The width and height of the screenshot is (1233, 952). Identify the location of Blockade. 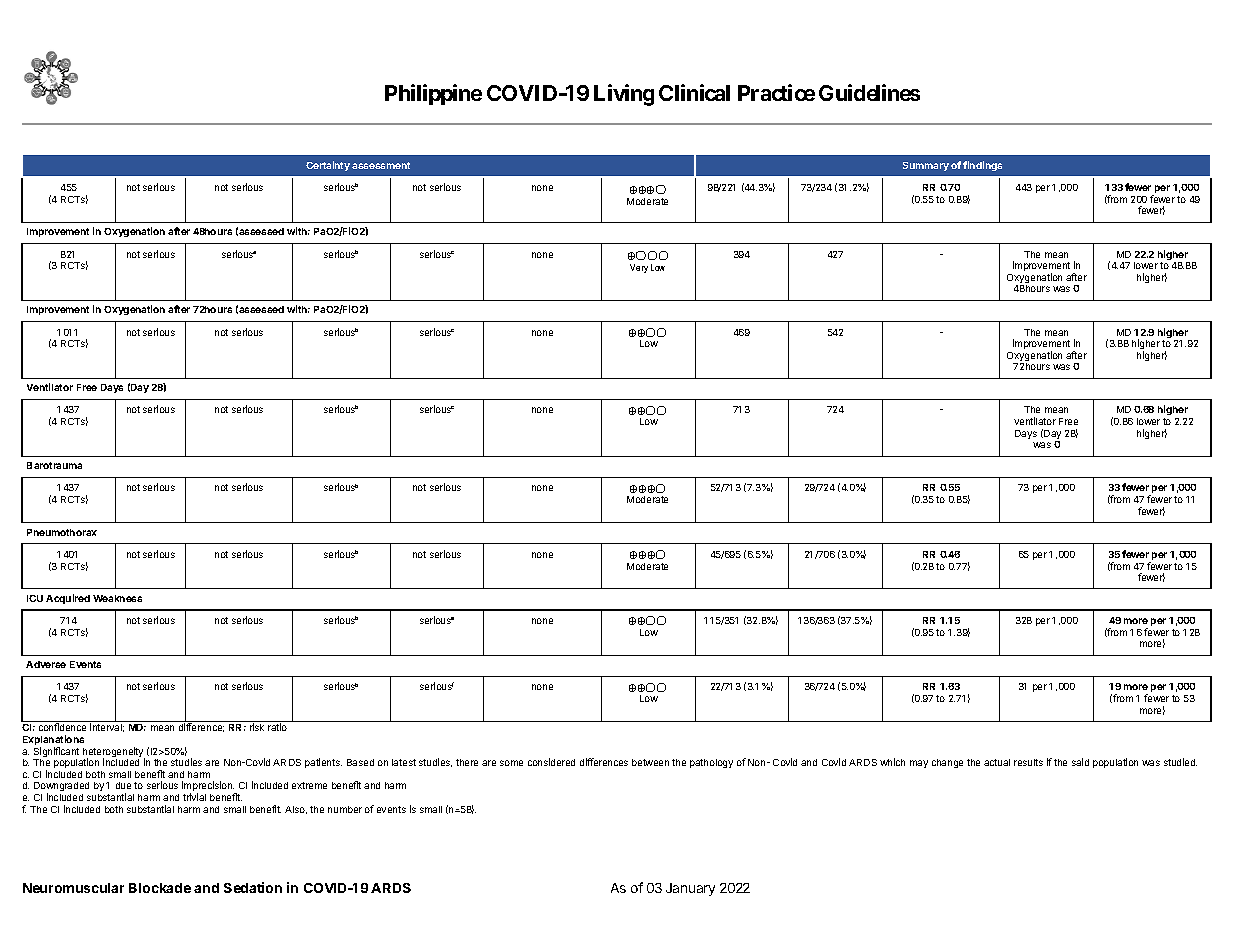
(160, 888).
